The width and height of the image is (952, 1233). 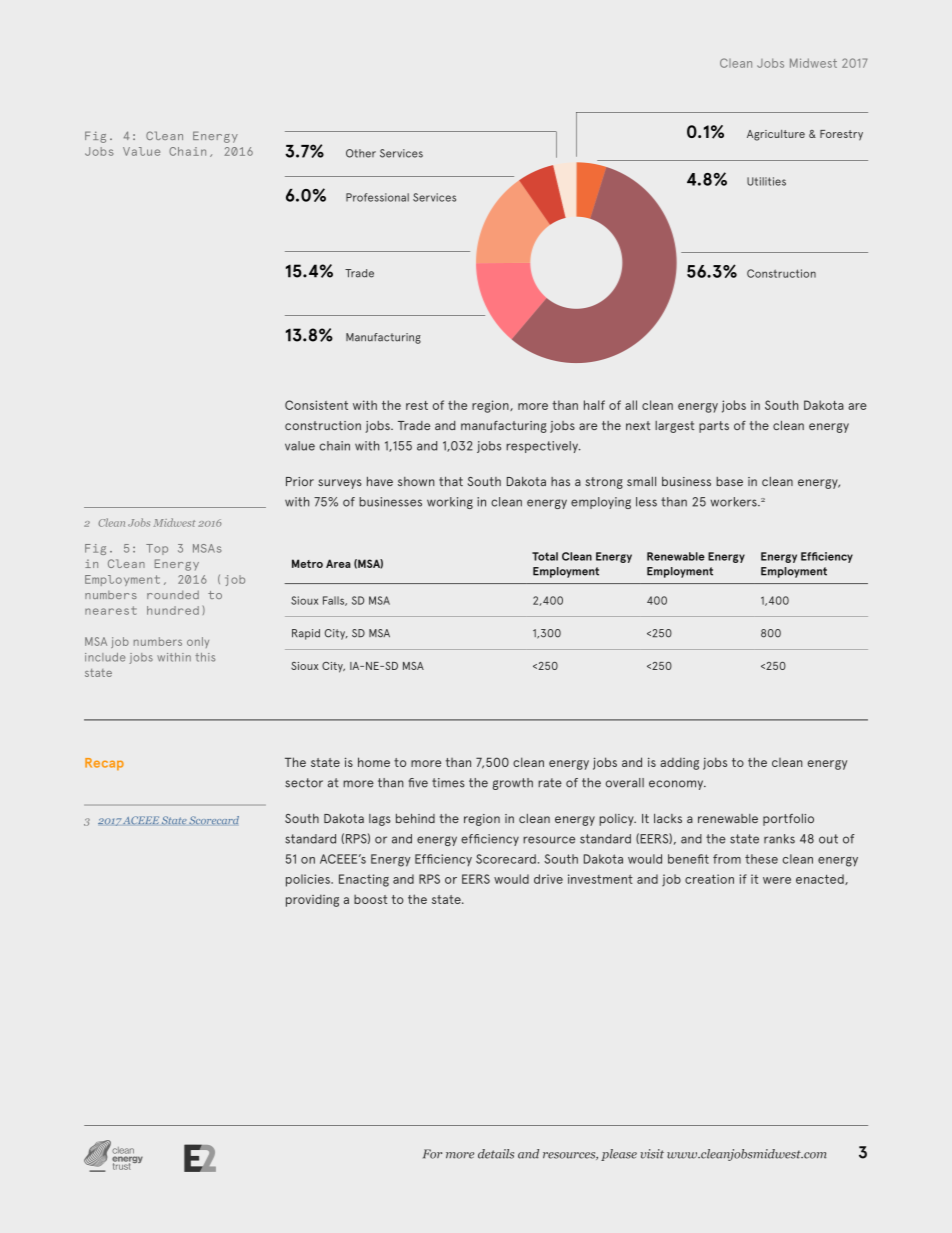 I want to click on adding, so click(x=679, y=763).
